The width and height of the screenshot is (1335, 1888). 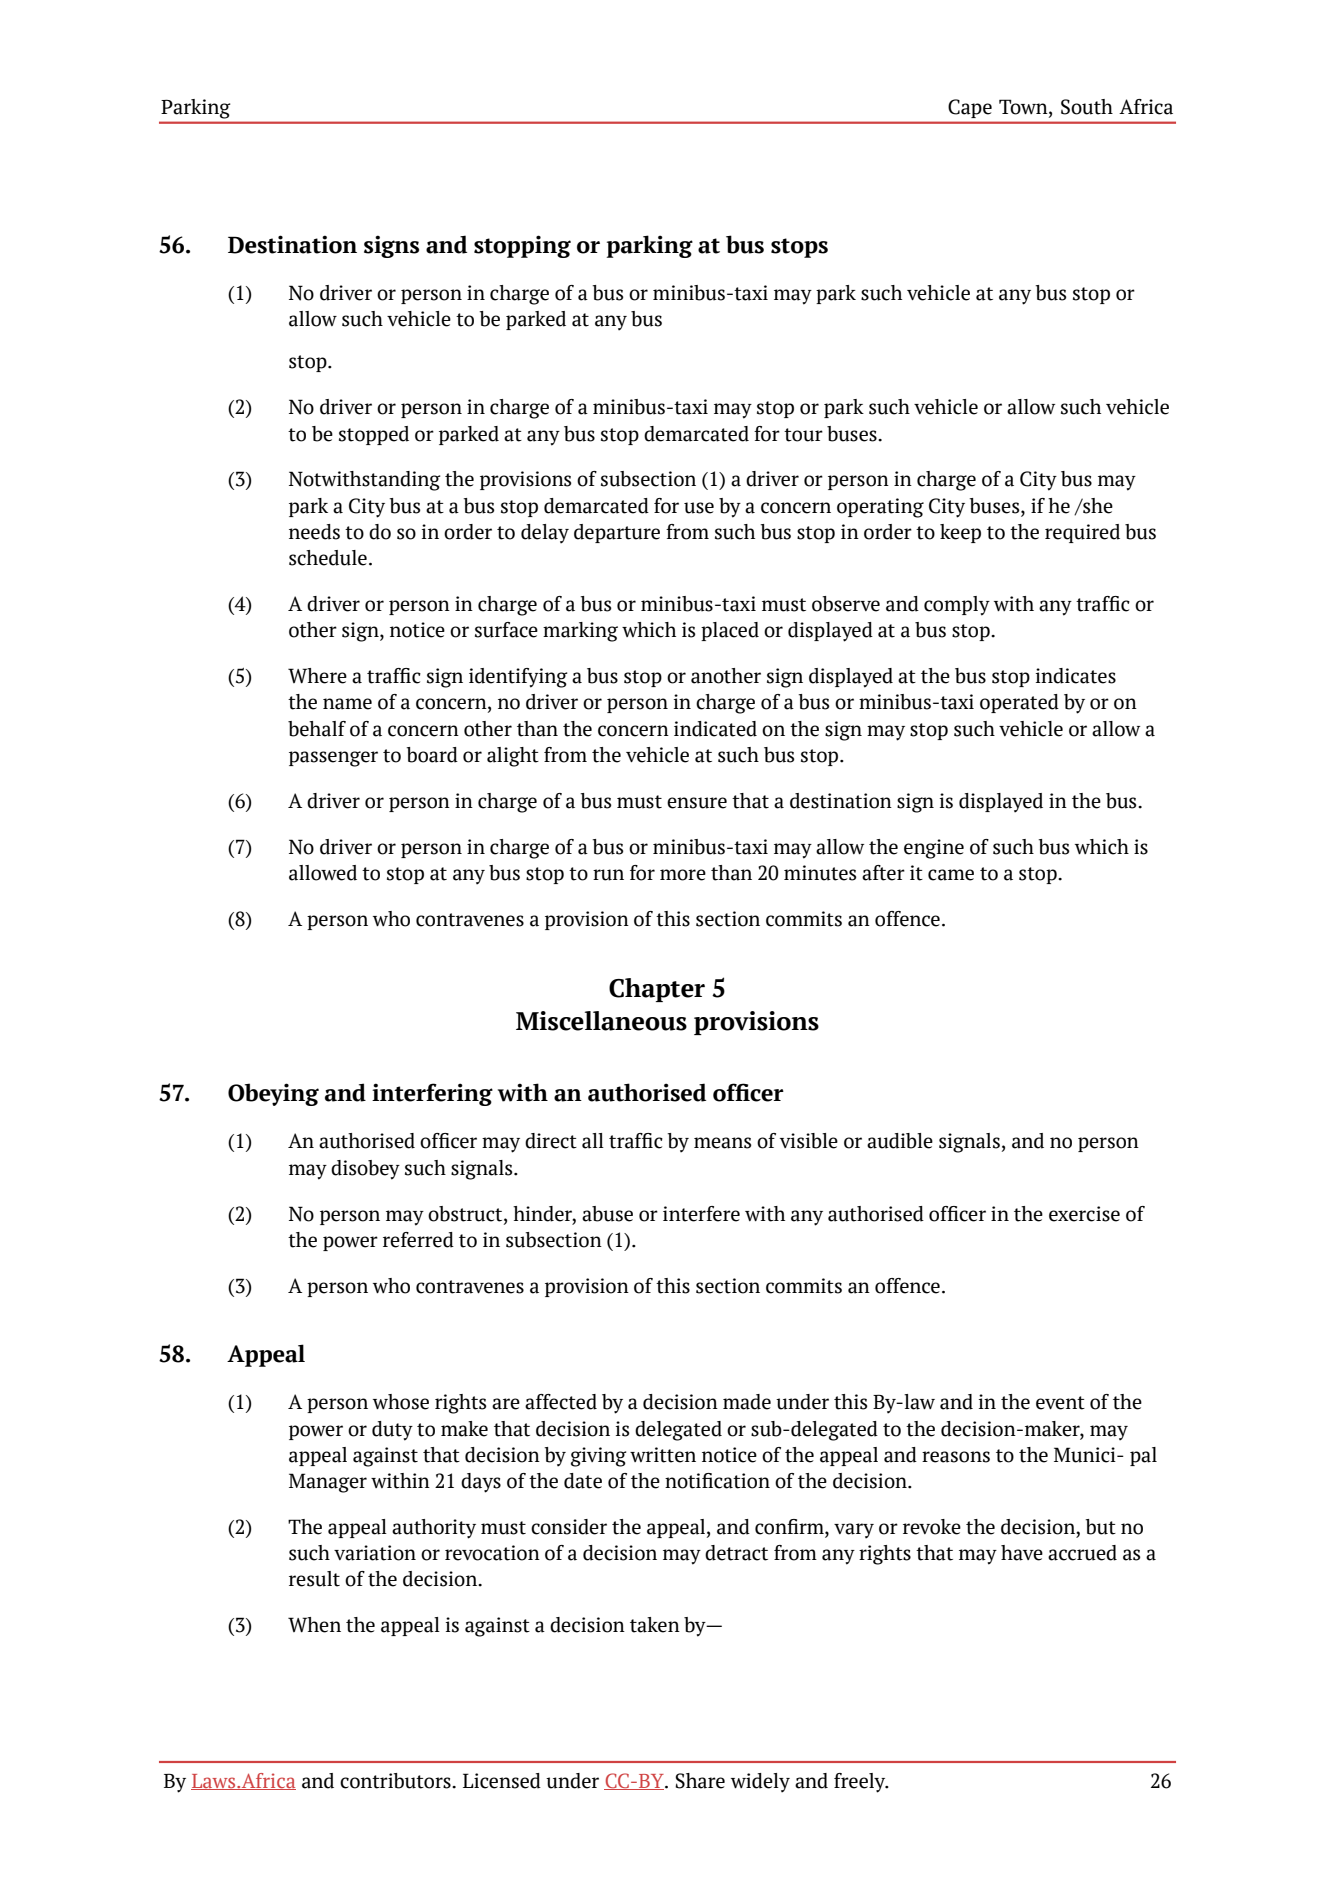 I want to click on Town, so click(x=1024, y=108).
